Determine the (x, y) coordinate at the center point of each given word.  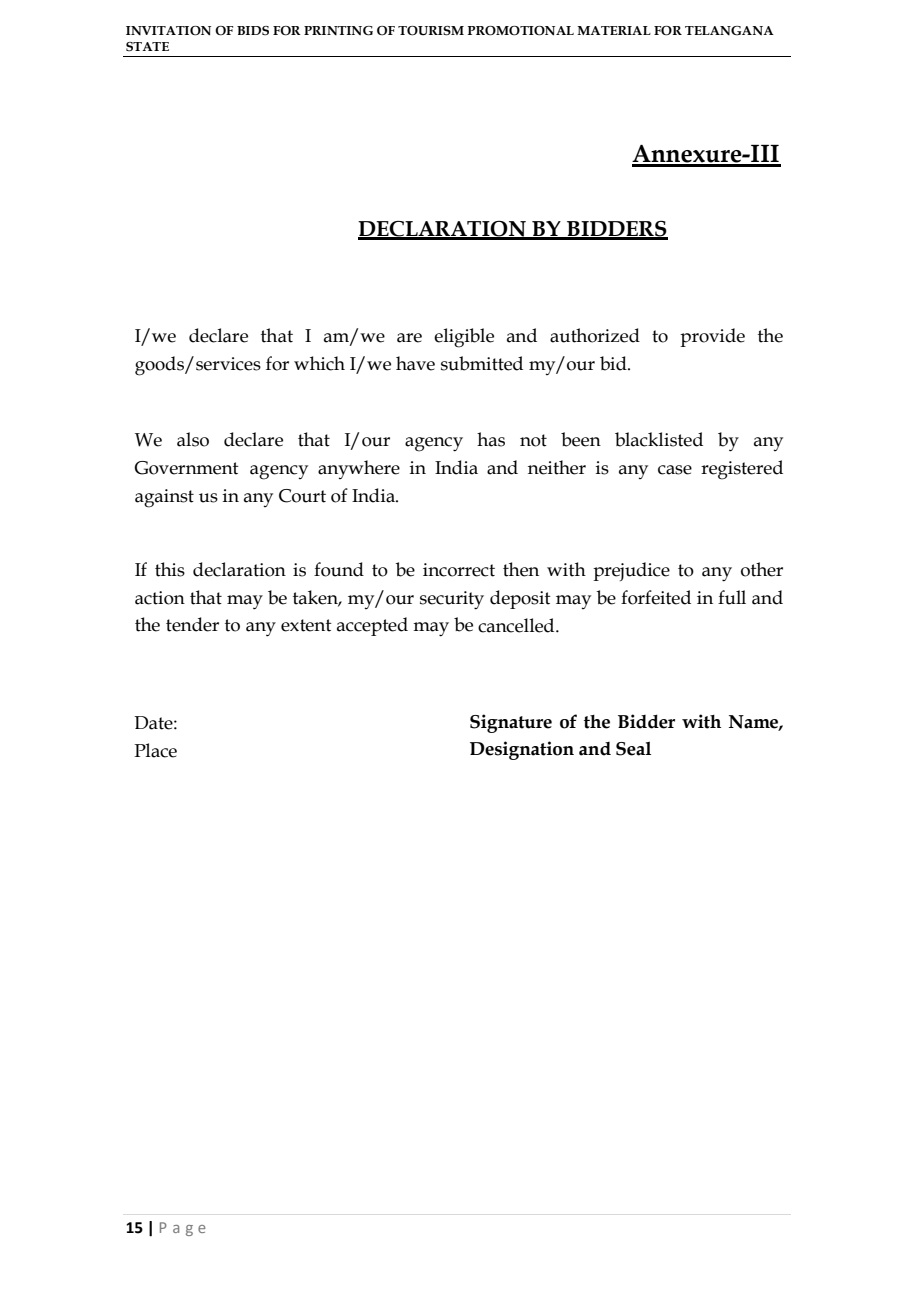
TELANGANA (729, 31)
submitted (482, 363)
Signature (511, 723)
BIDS (253, 31)
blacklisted (659, 439)
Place (155, 750)
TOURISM (431, 31)
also (193, 439)
